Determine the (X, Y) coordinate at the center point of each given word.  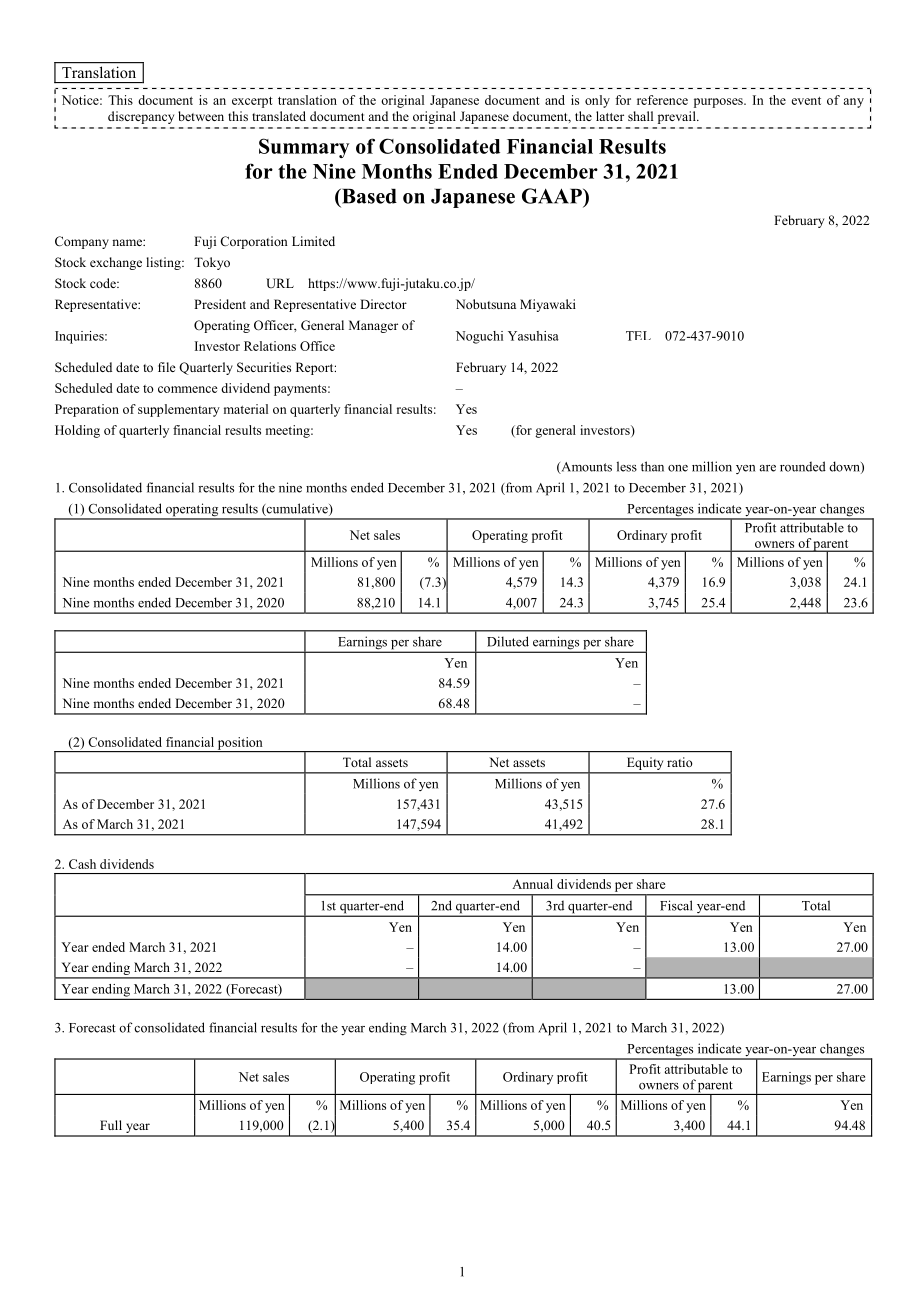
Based (368, 196)
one (678, 468)
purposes (719, 103)
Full (111, 1125)
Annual (532, 884)
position (240, 744)
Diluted (508, 641)
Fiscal (676, 905)
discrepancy (141, 117)
